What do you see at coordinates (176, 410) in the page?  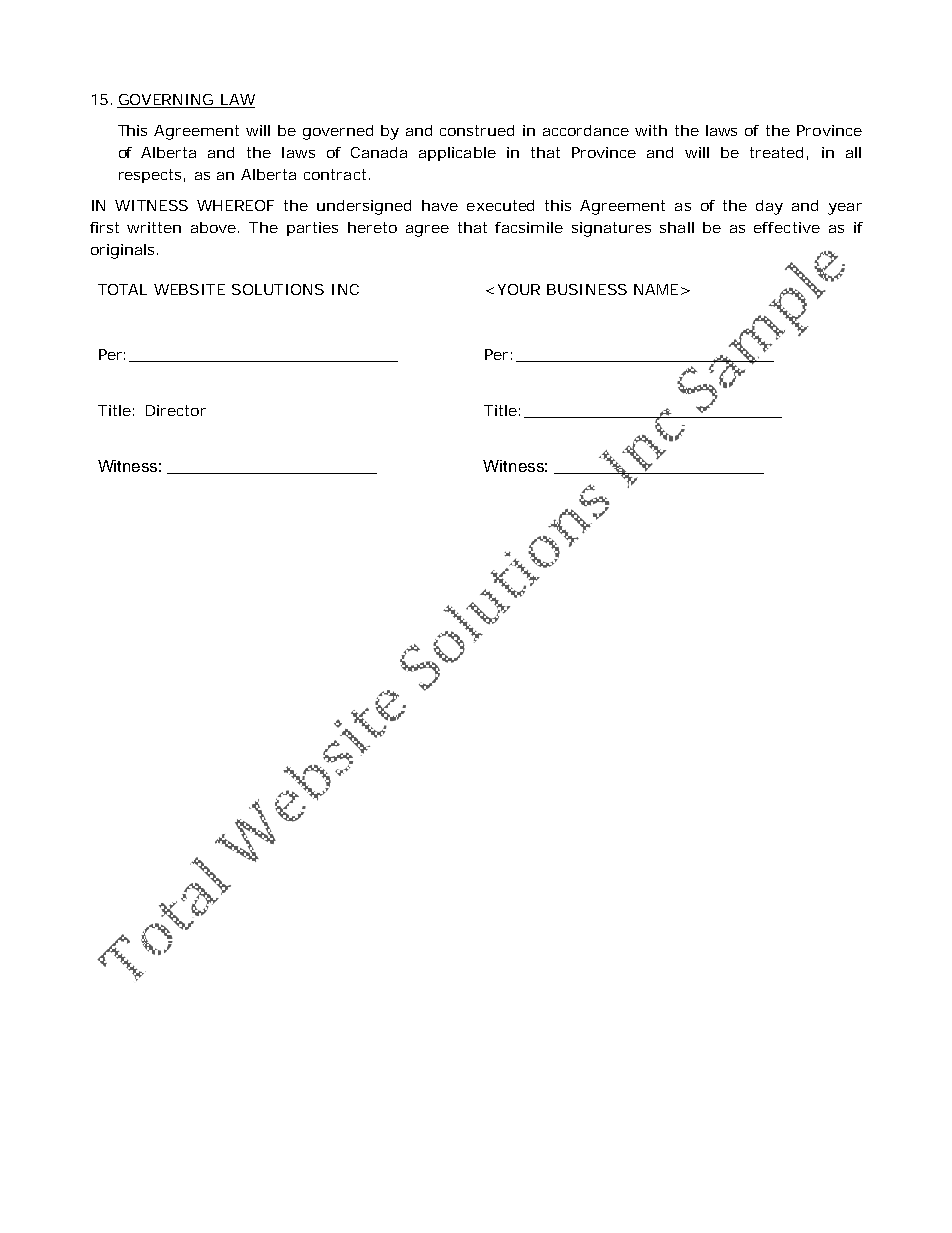 I see `Director` at bounding box center [176, 410].
